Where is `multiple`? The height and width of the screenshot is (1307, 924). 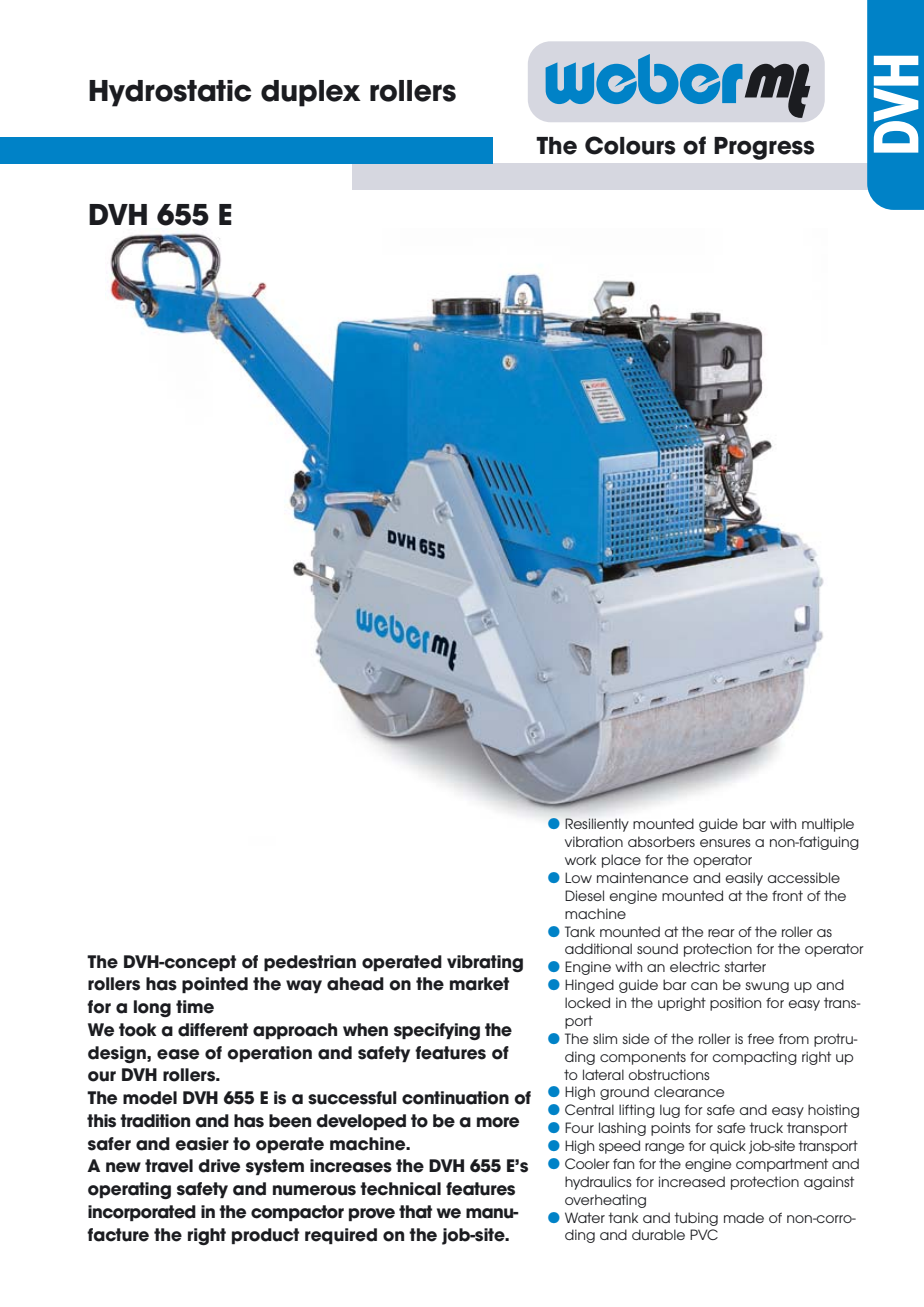 multiple is located at coordinates (828, 825).
